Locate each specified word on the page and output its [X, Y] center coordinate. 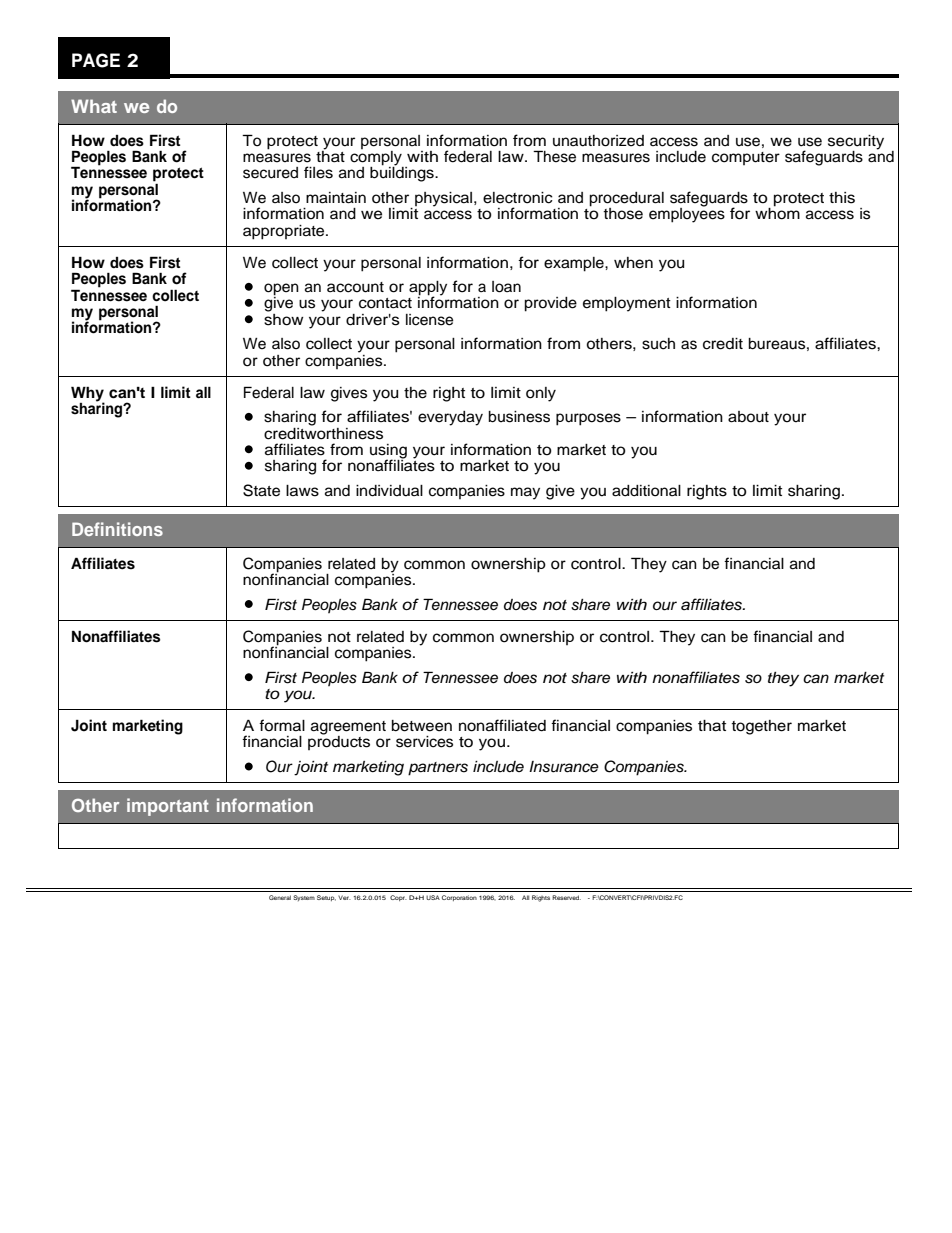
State [261, 490]
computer [746, 158]
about [748, 417]
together [761, 727]
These [554, 156]
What [94, 106]
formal [282, 725]
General [280, 897]
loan [506, 287]
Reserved [566, 897]
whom [777, 212]
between [422, 726]
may [525, 493]
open [281, 290]
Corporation [459, 898]
